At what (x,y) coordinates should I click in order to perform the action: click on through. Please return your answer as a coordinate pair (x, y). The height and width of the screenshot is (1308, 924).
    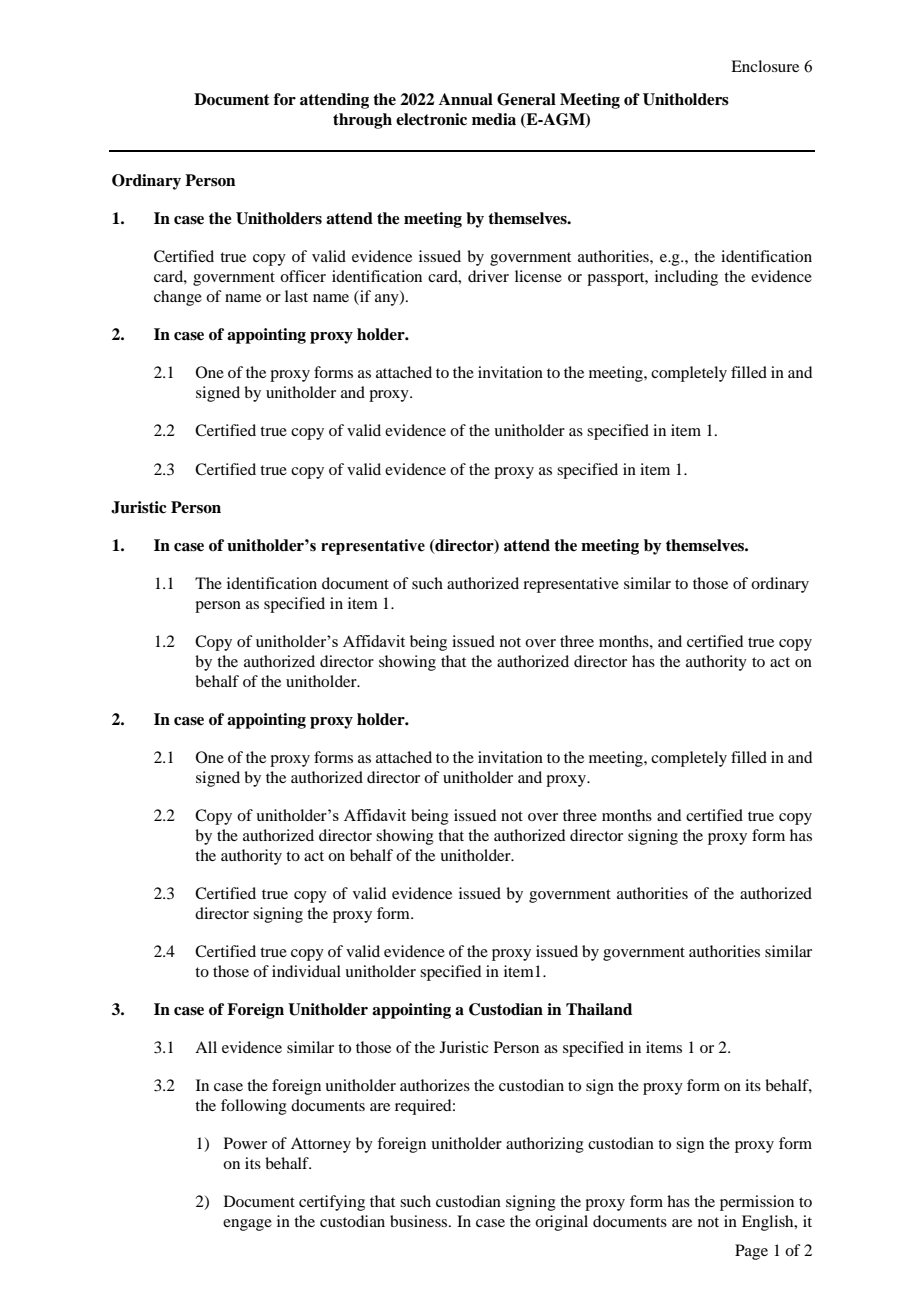
    Looking at the image, I should click on (362, 121).
